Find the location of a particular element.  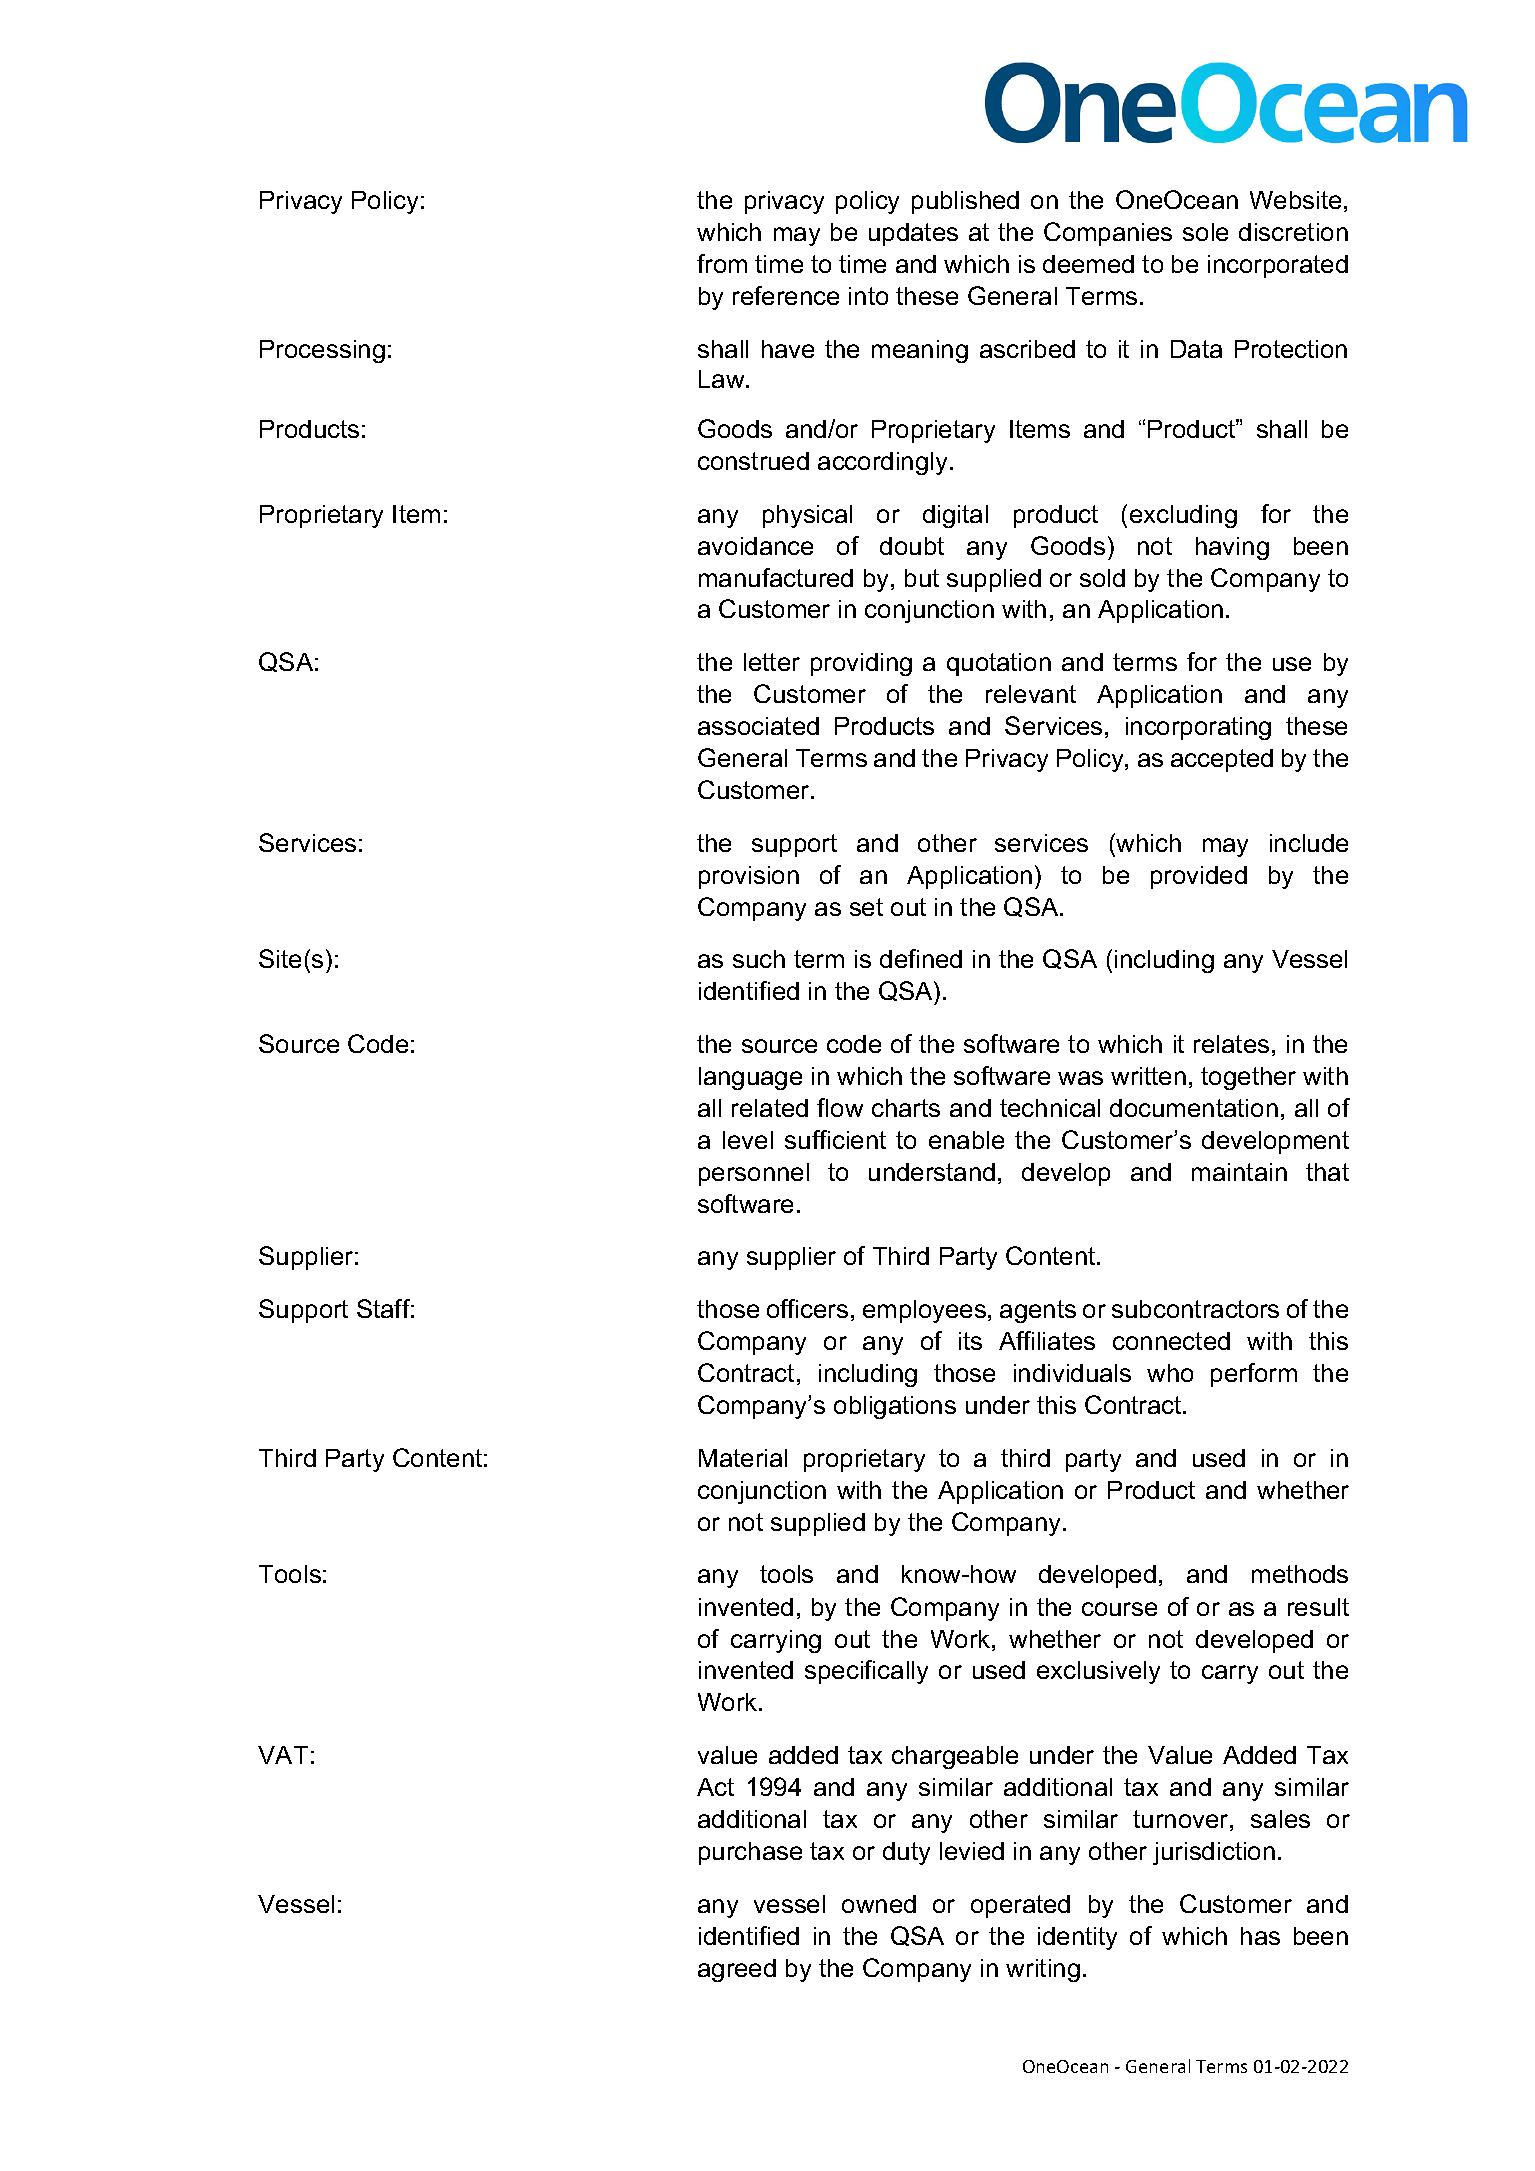

Material is located at coordinates (743, 1458).
